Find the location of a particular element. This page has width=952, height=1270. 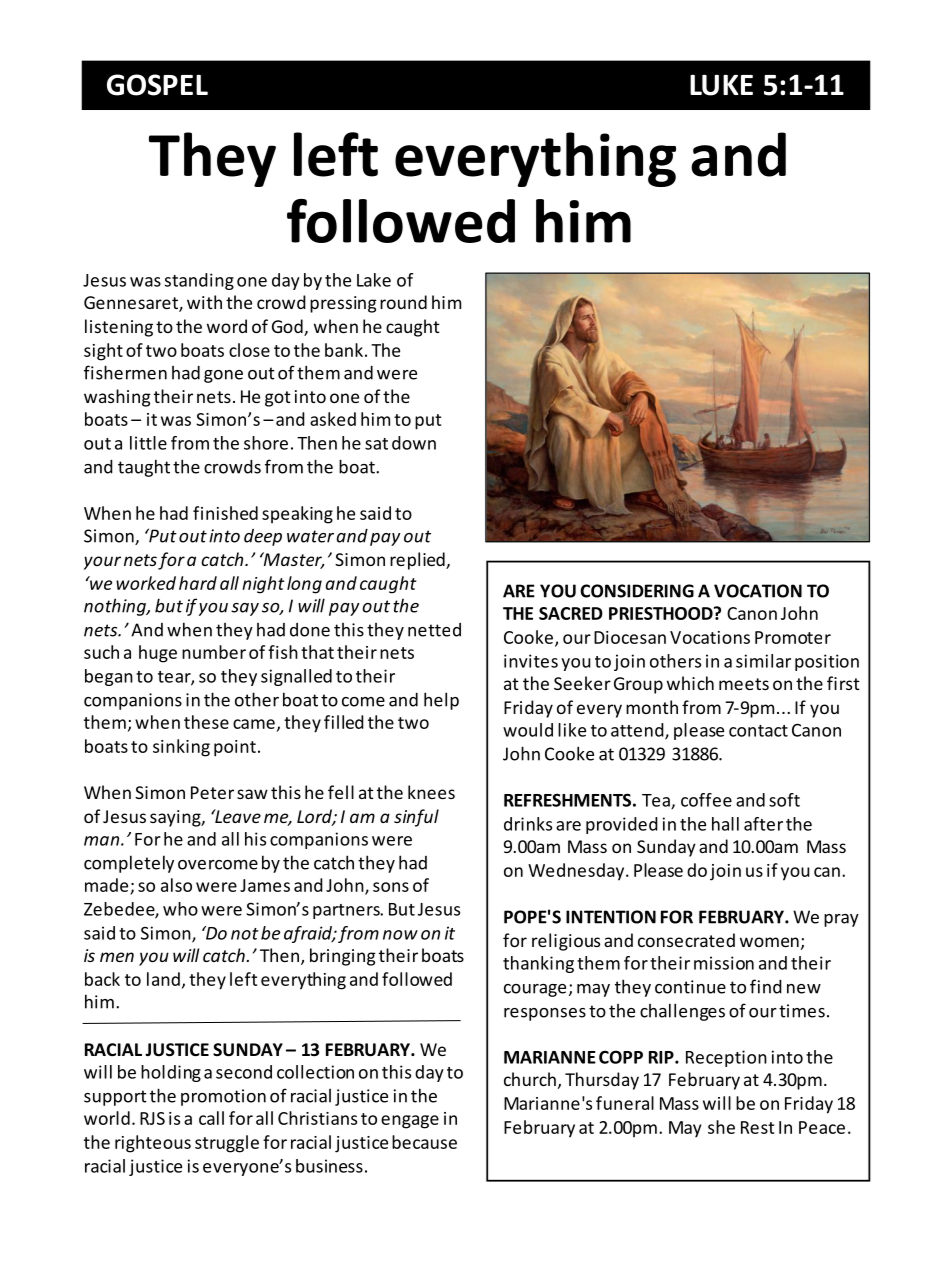

after is located at coordinates (763, 824).
